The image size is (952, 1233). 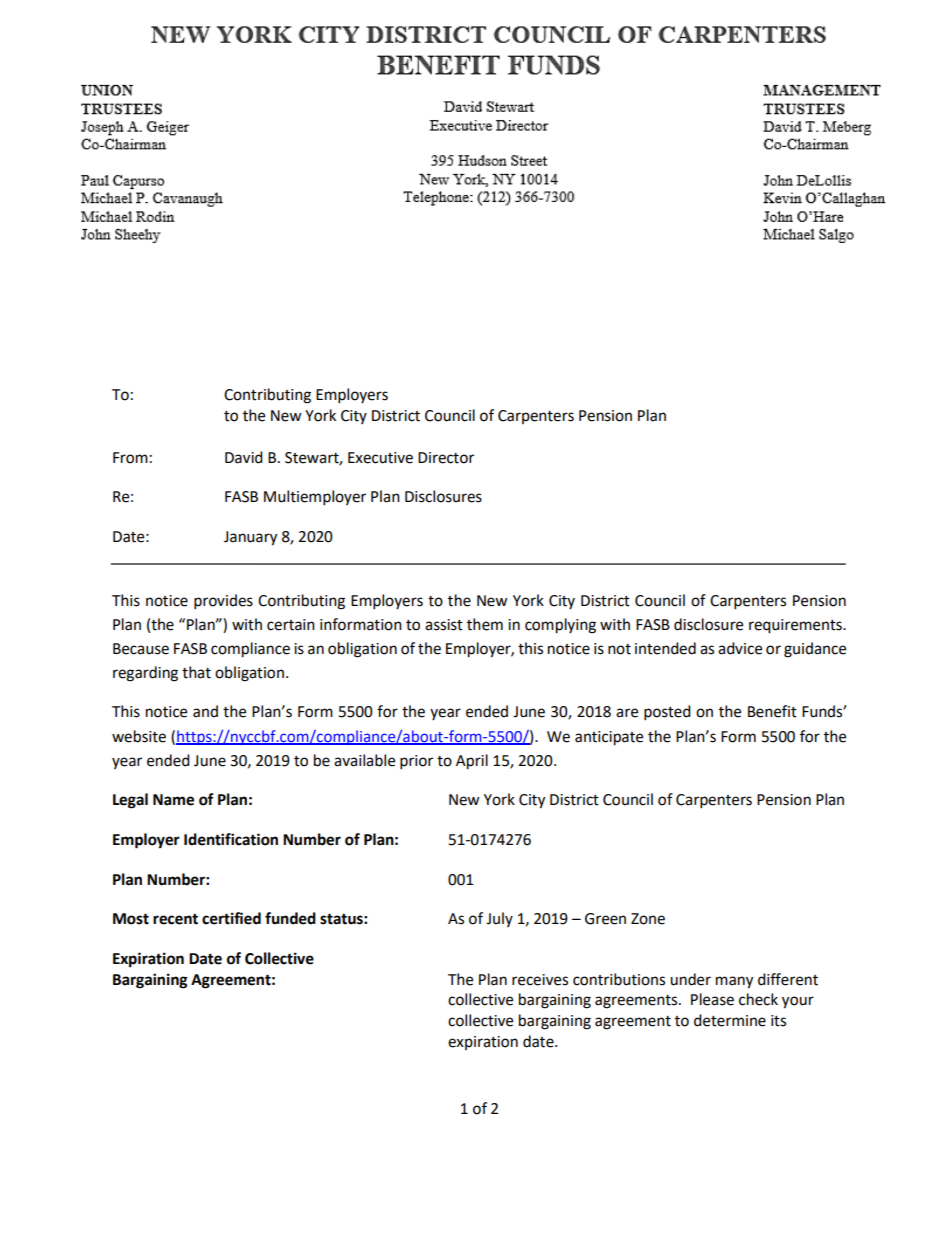 I want to click on receives, so click(x=540, y=980).
